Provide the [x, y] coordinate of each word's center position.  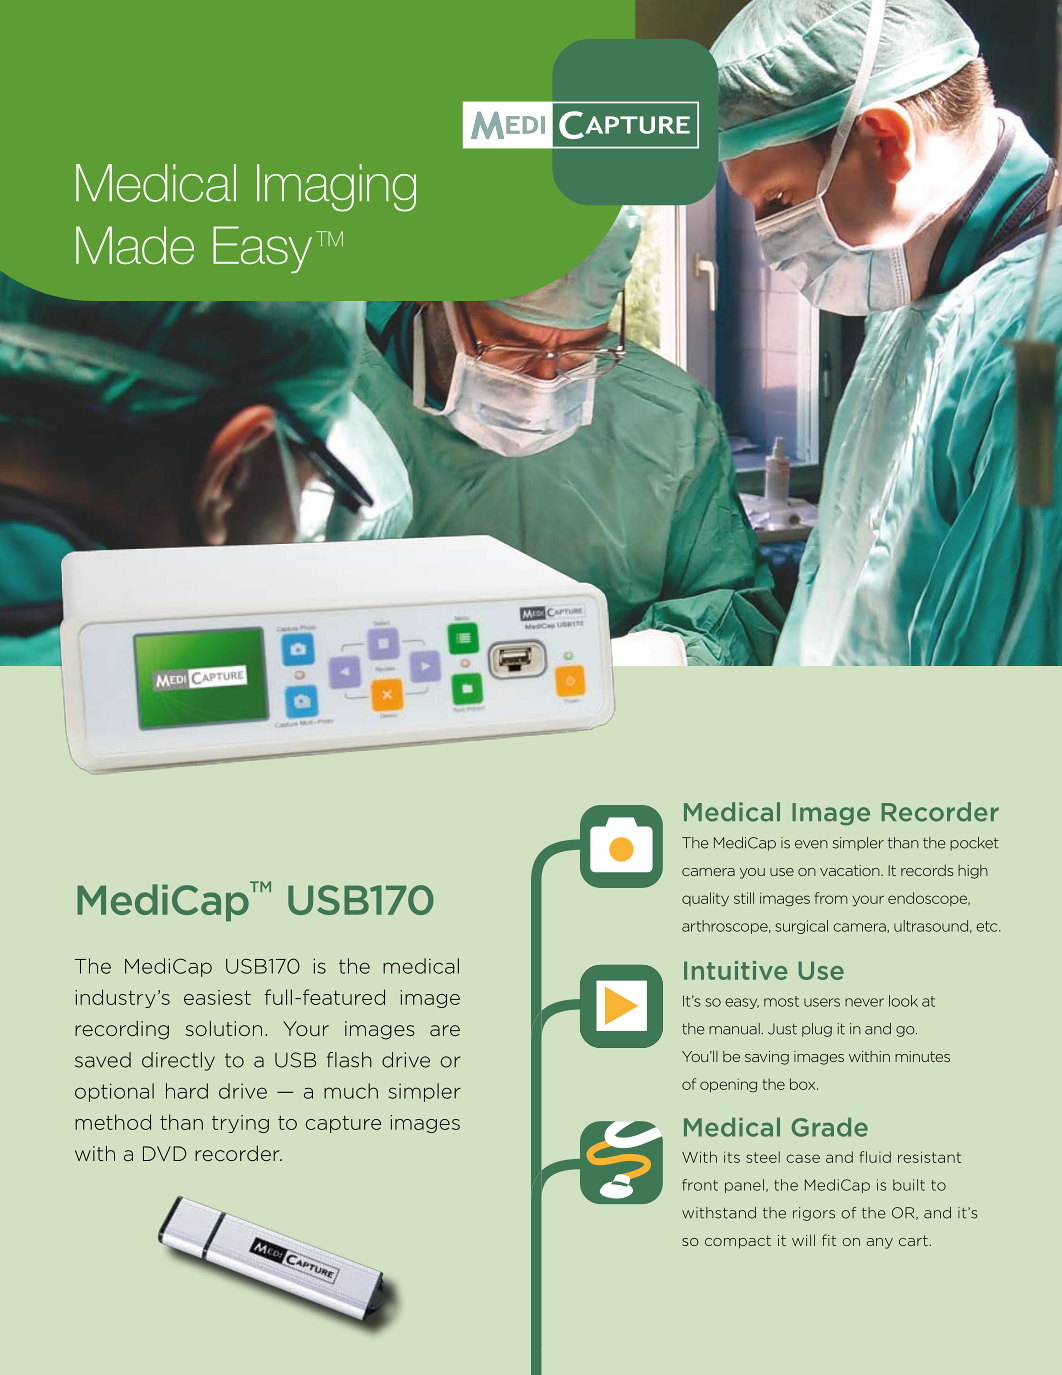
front [700, 1185]
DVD [165, 1153]
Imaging [336, 188]
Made [135, 245]
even [811, 844]
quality [705, 899]
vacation [851, 870]
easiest [217, 997]
